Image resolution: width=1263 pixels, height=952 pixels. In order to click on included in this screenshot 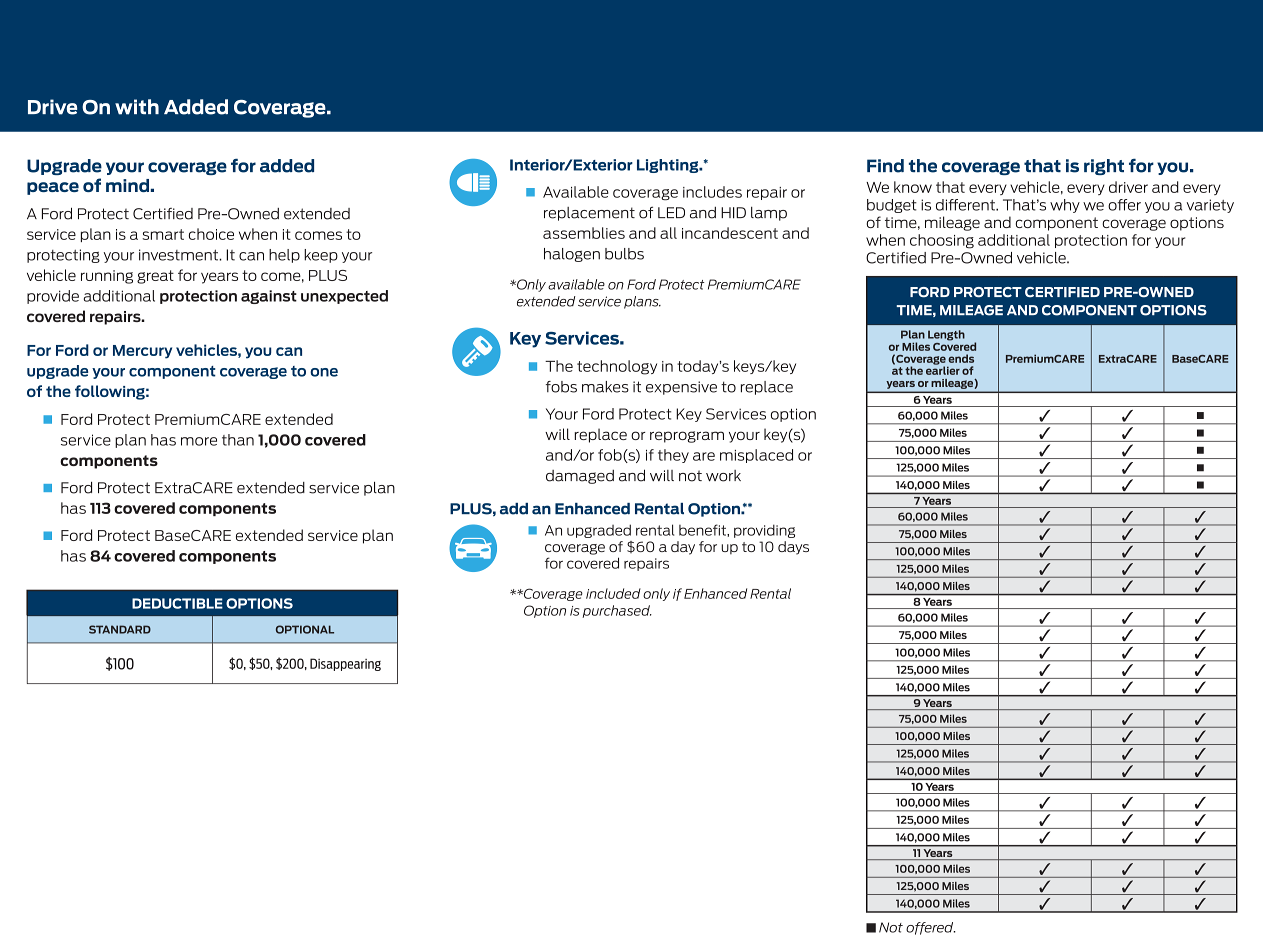, I will do `click(613, 593)`.
